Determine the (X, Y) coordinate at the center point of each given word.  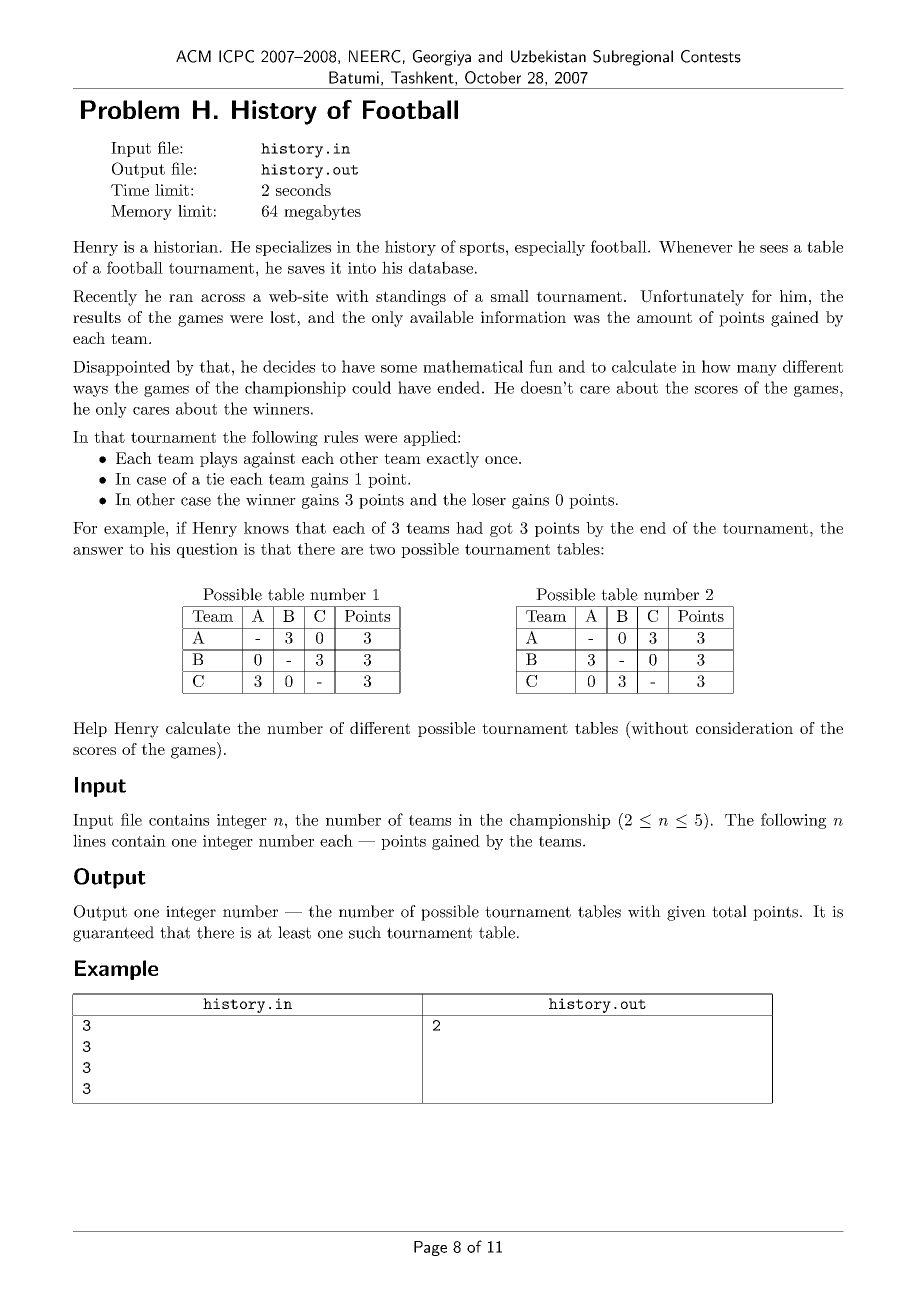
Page (430, 1248)
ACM (193, 56)
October (493, 77)
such (365, 932)
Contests (711, 56)
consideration (744, 728)
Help (90, 729)
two (382, 549)
